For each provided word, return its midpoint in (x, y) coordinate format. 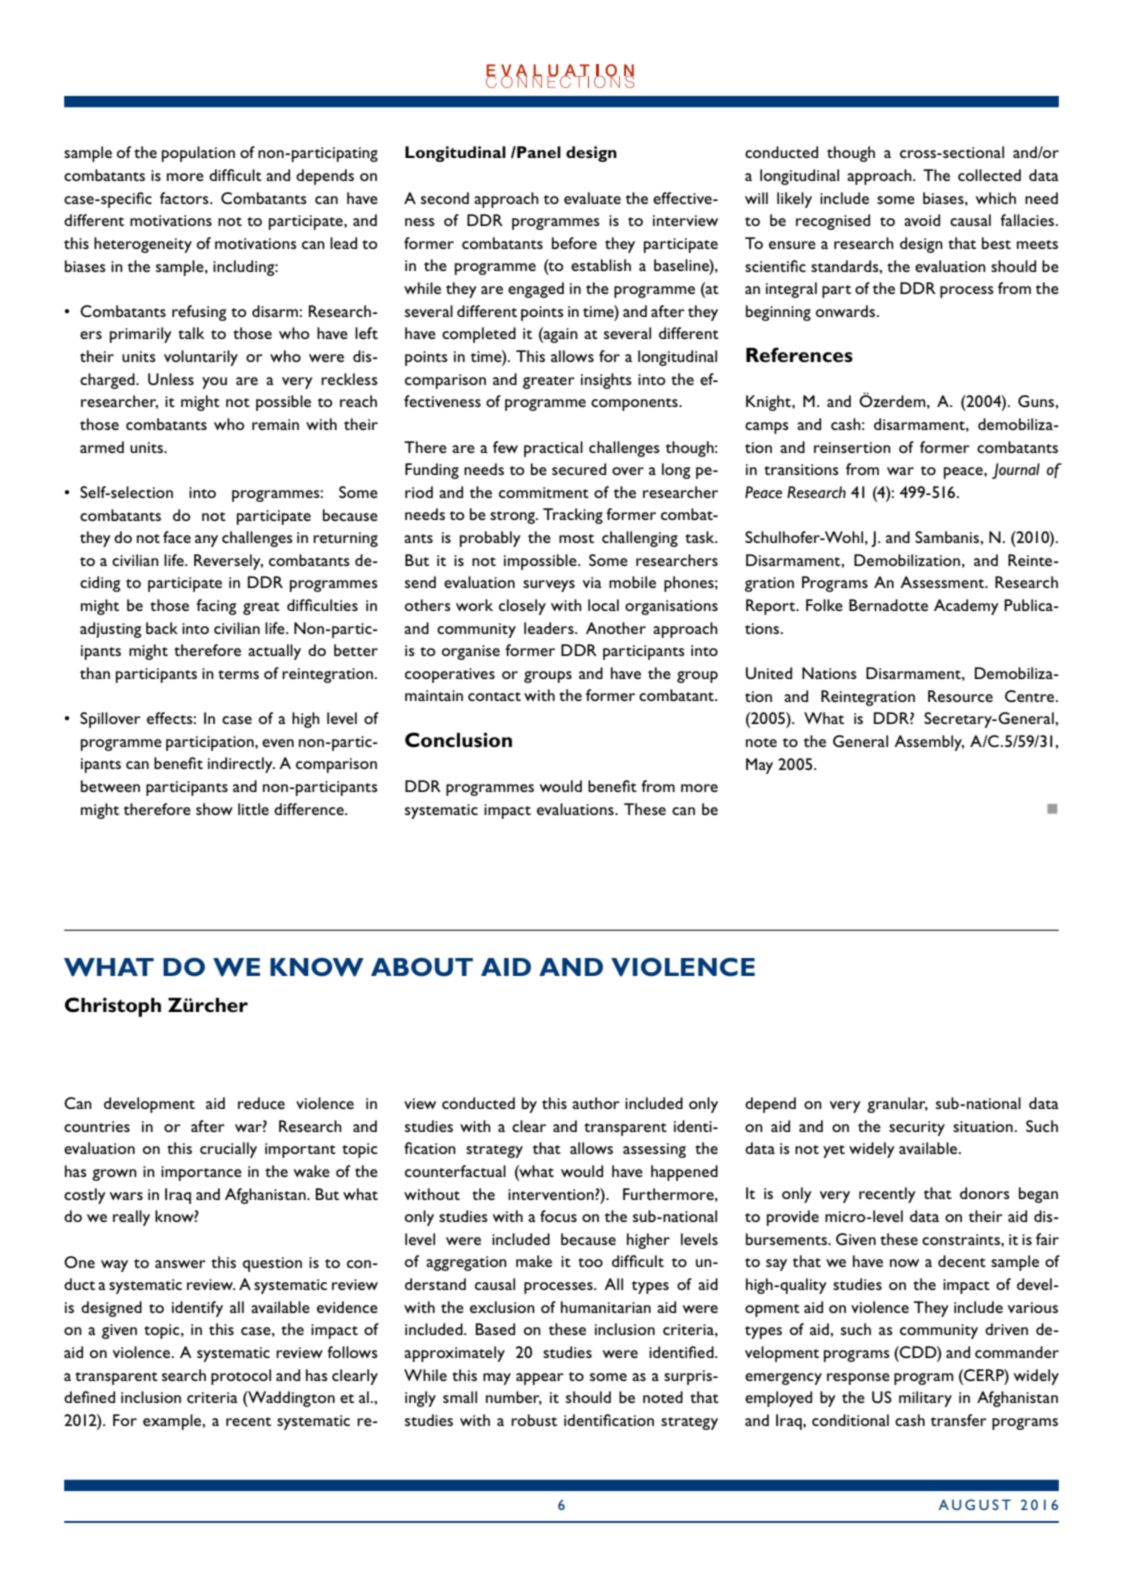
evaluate (592, 198)
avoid (922, 220)
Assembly (929, 743)
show (214, 809)
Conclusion (458, 739)
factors (185, 198)
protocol (241, 1377)
